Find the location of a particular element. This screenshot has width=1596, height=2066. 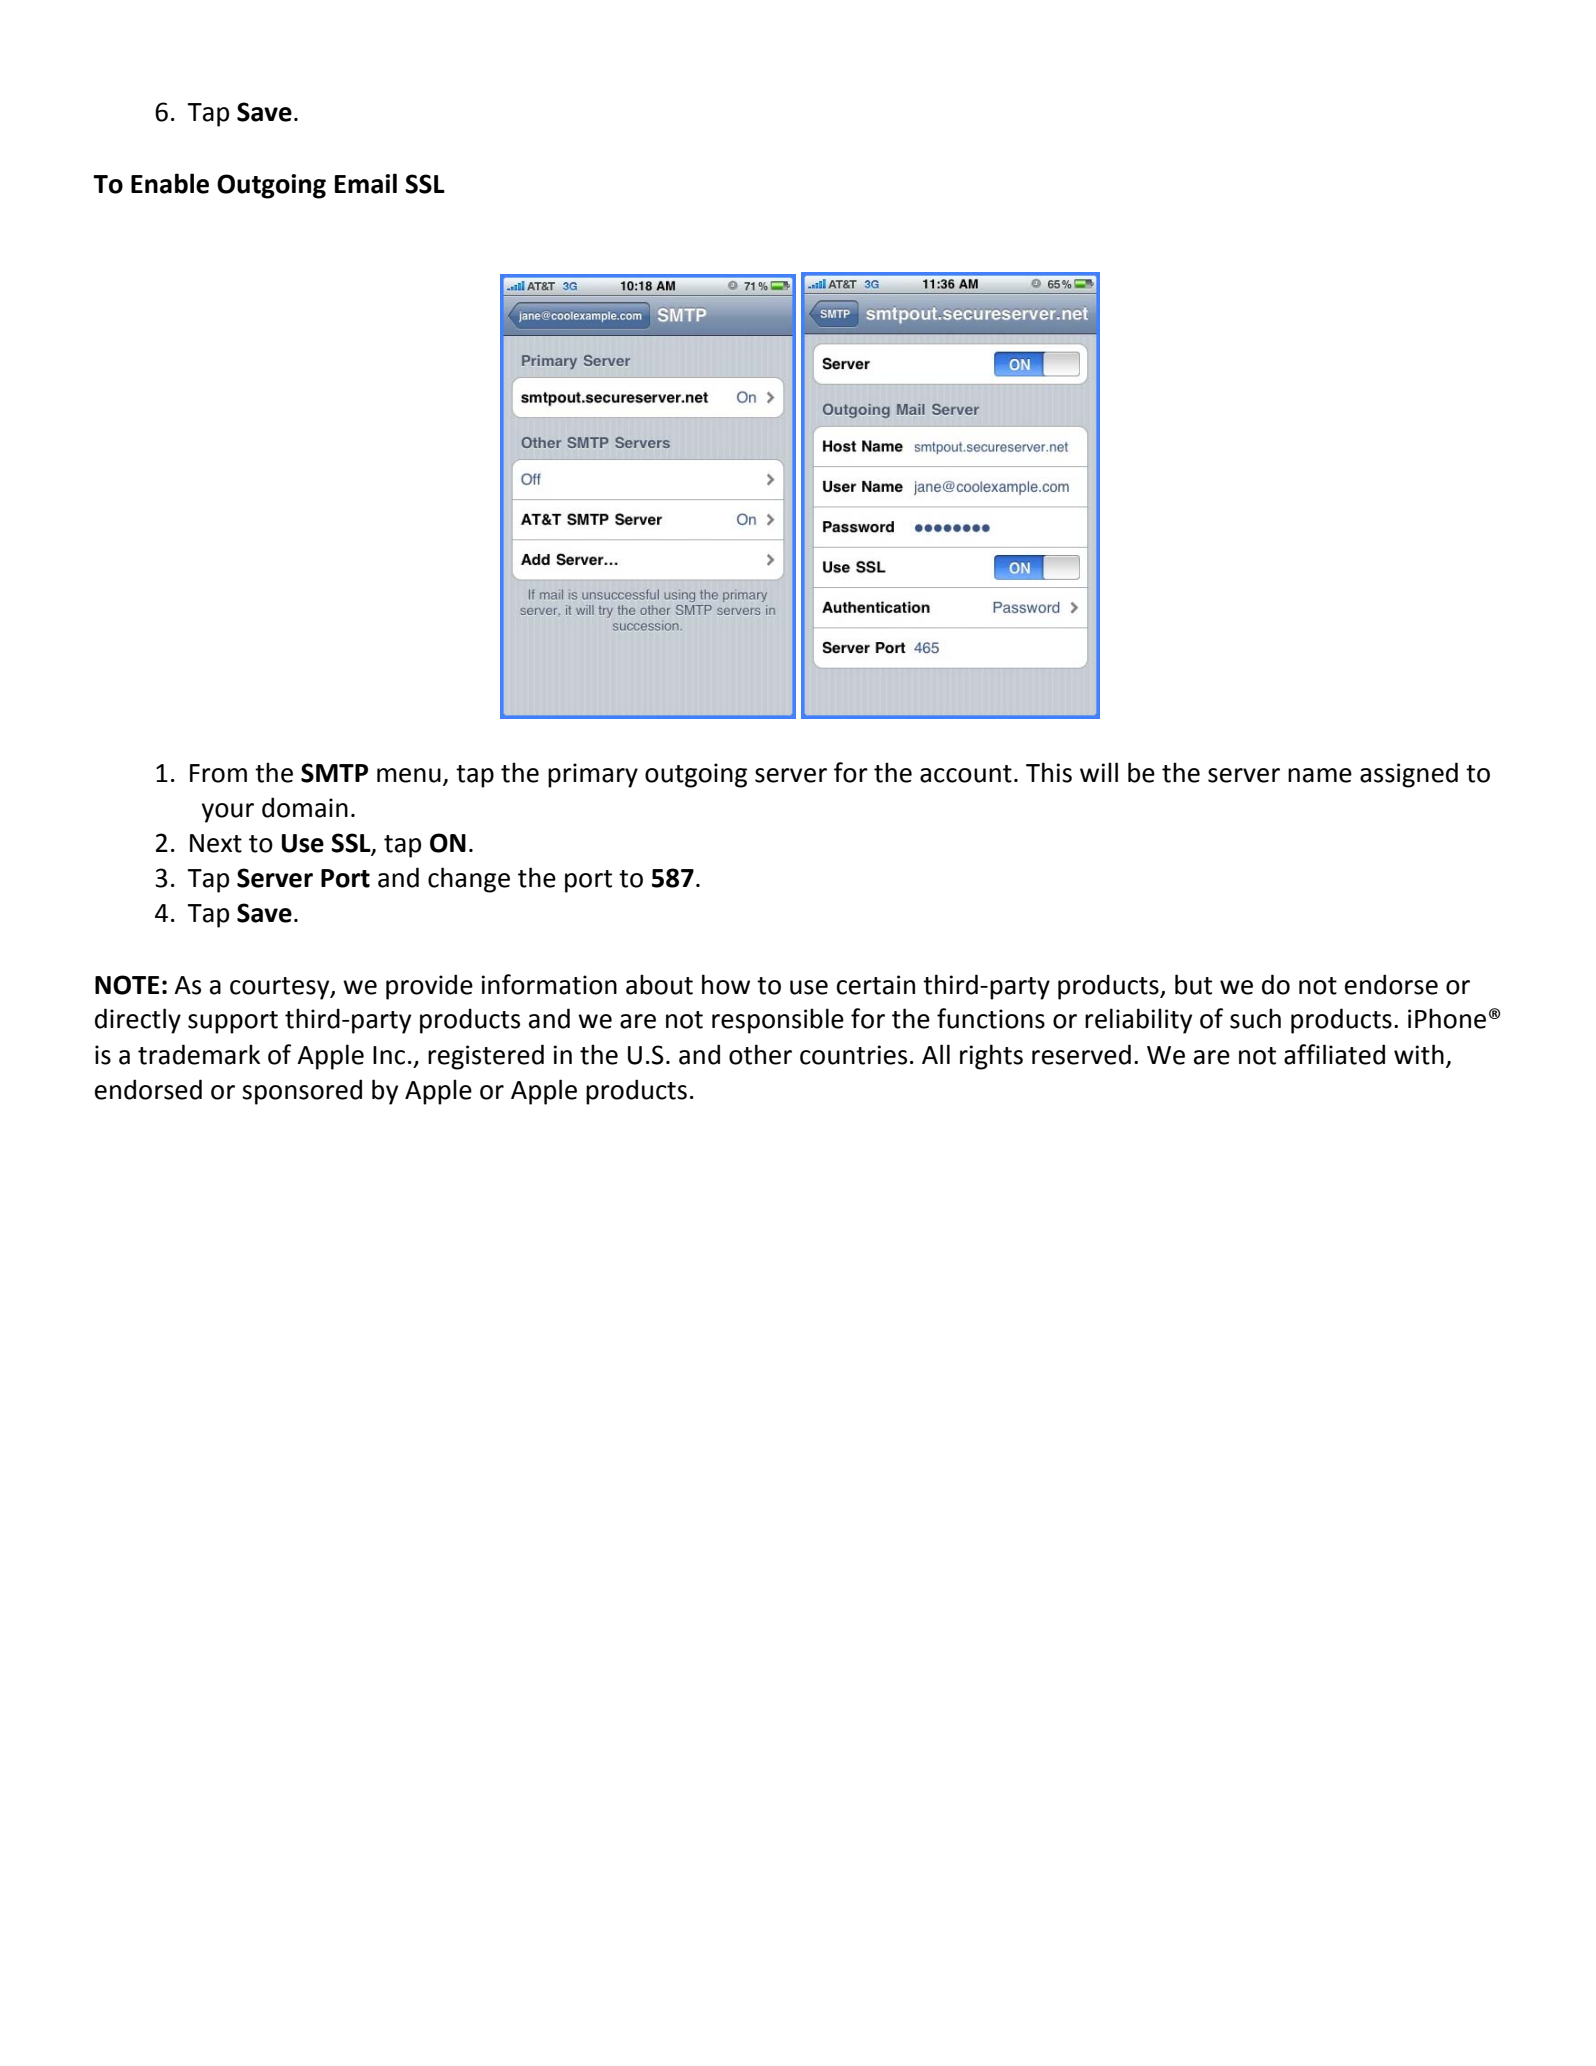

Enable is located at coordinates (170, 183).
